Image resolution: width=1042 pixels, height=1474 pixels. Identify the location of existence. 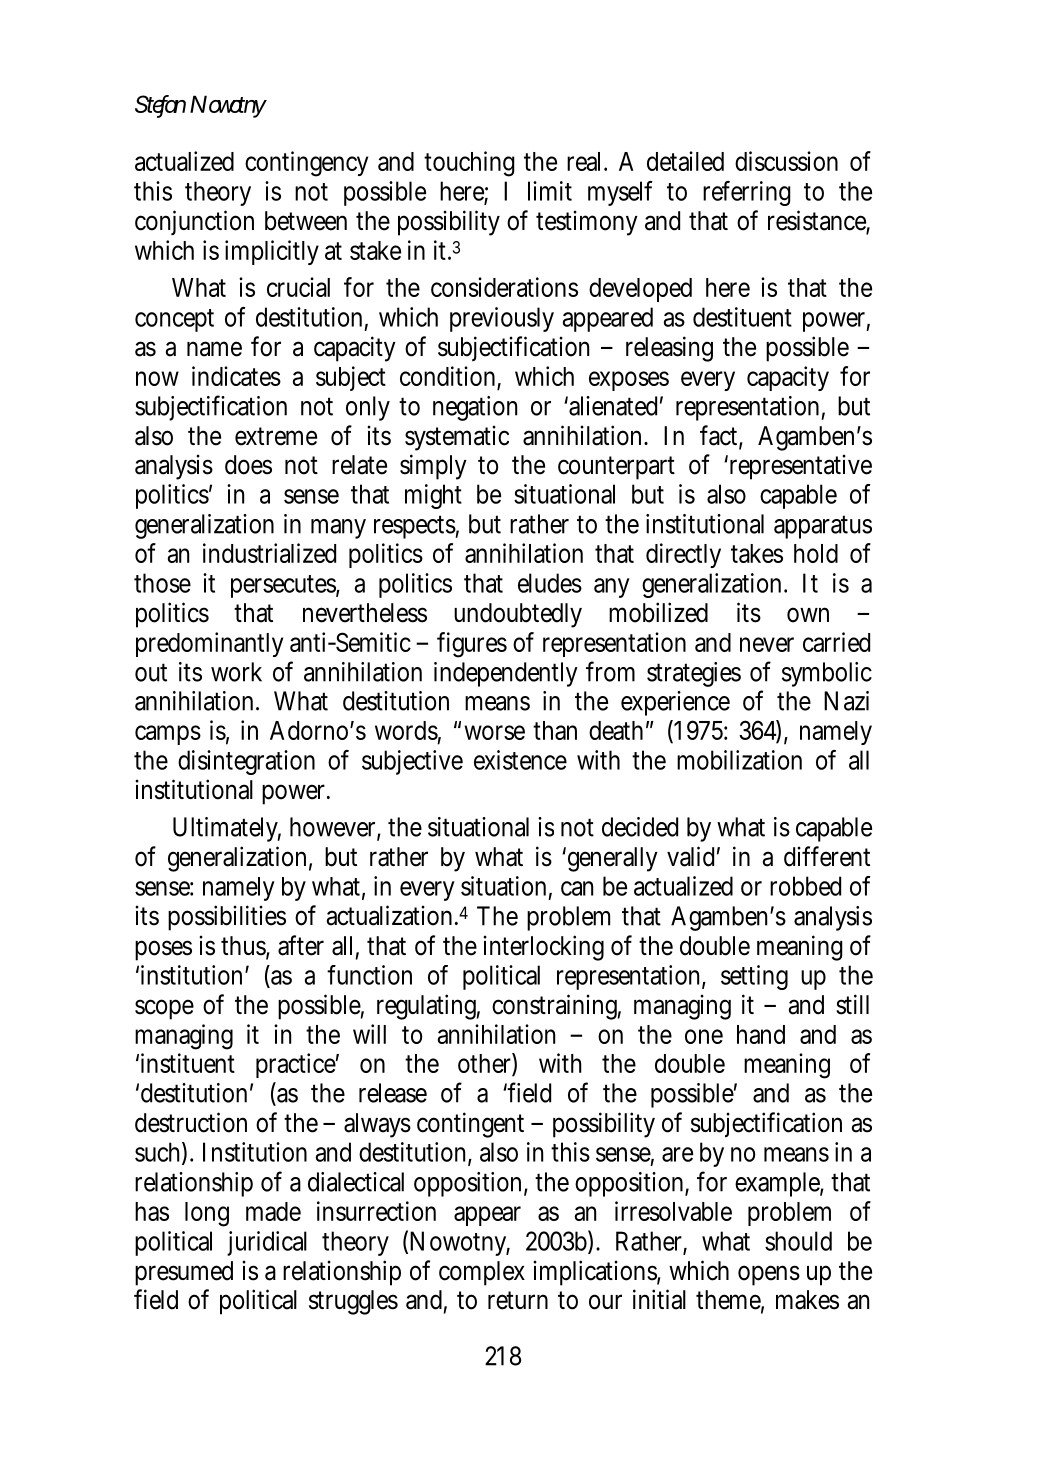
(520, 760).
